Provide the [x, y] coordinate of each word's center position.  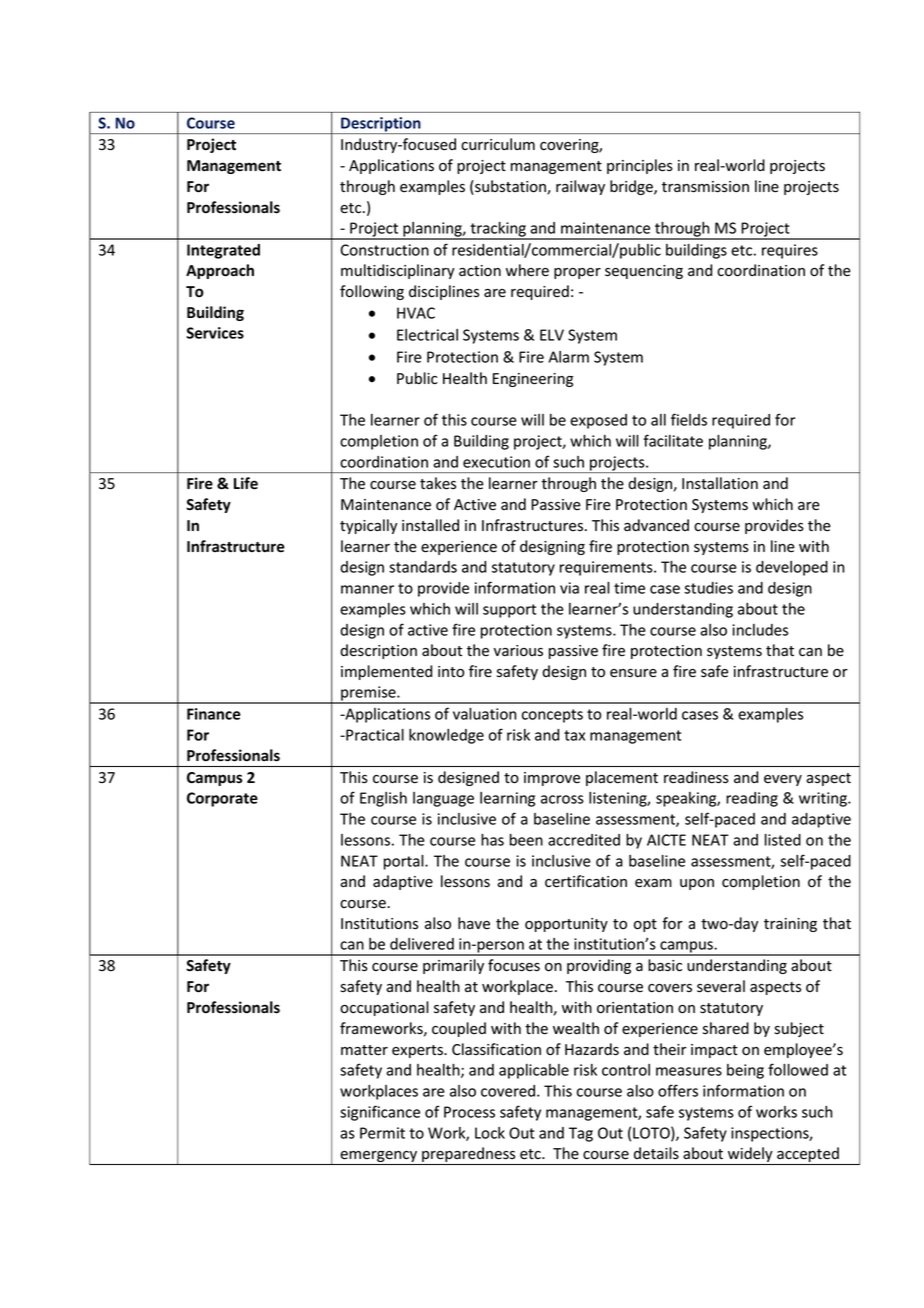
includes [760, 630]
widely [750, 1156]
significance [380, 1113]
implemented [386, 672]
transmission [705, 187]
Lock [490, 1133]
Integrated [223, 251]
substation [510, 187]
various [518, 651]
